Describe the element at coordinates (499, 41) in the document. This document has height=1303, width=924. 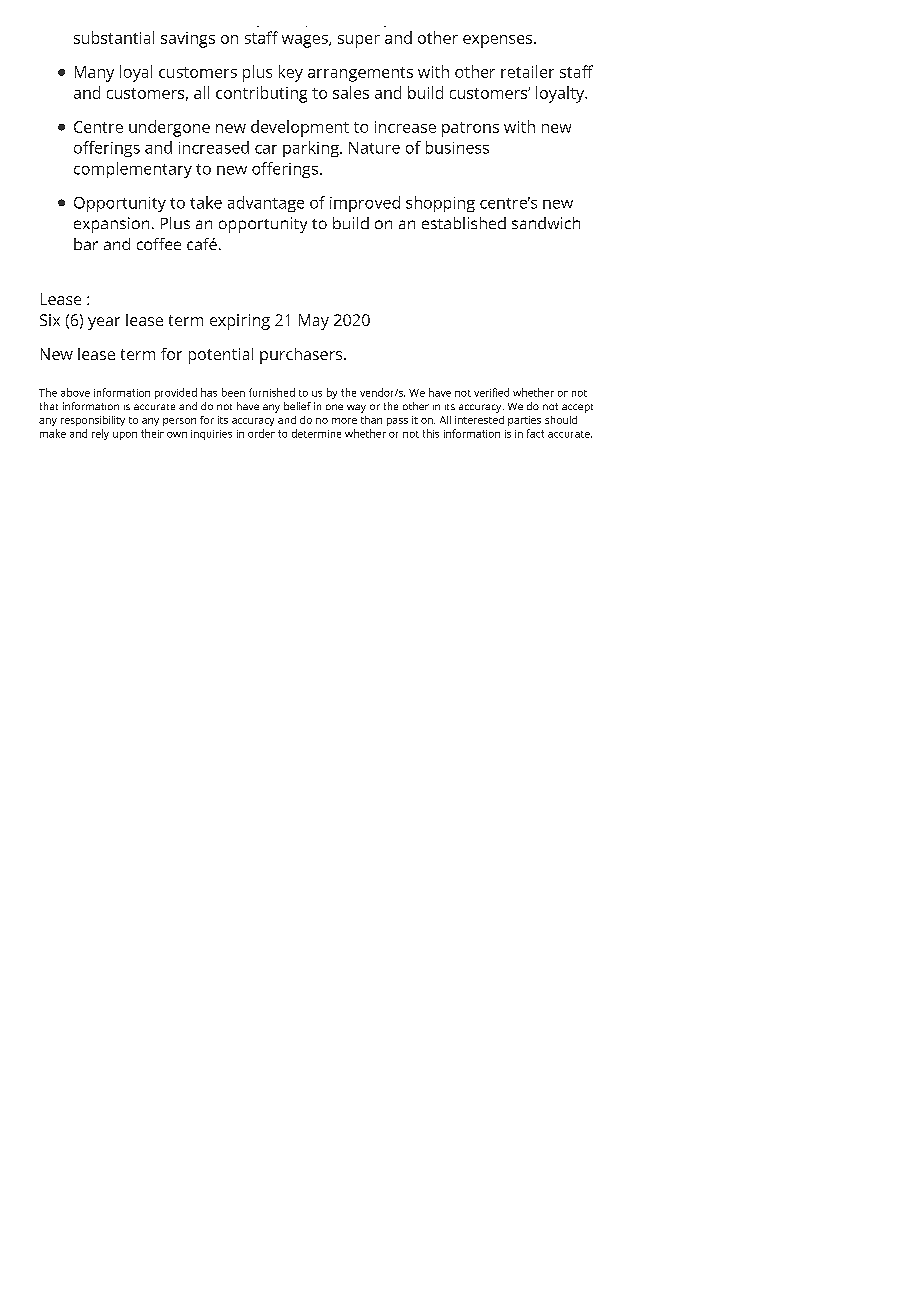
I see `expenses` at that location.
